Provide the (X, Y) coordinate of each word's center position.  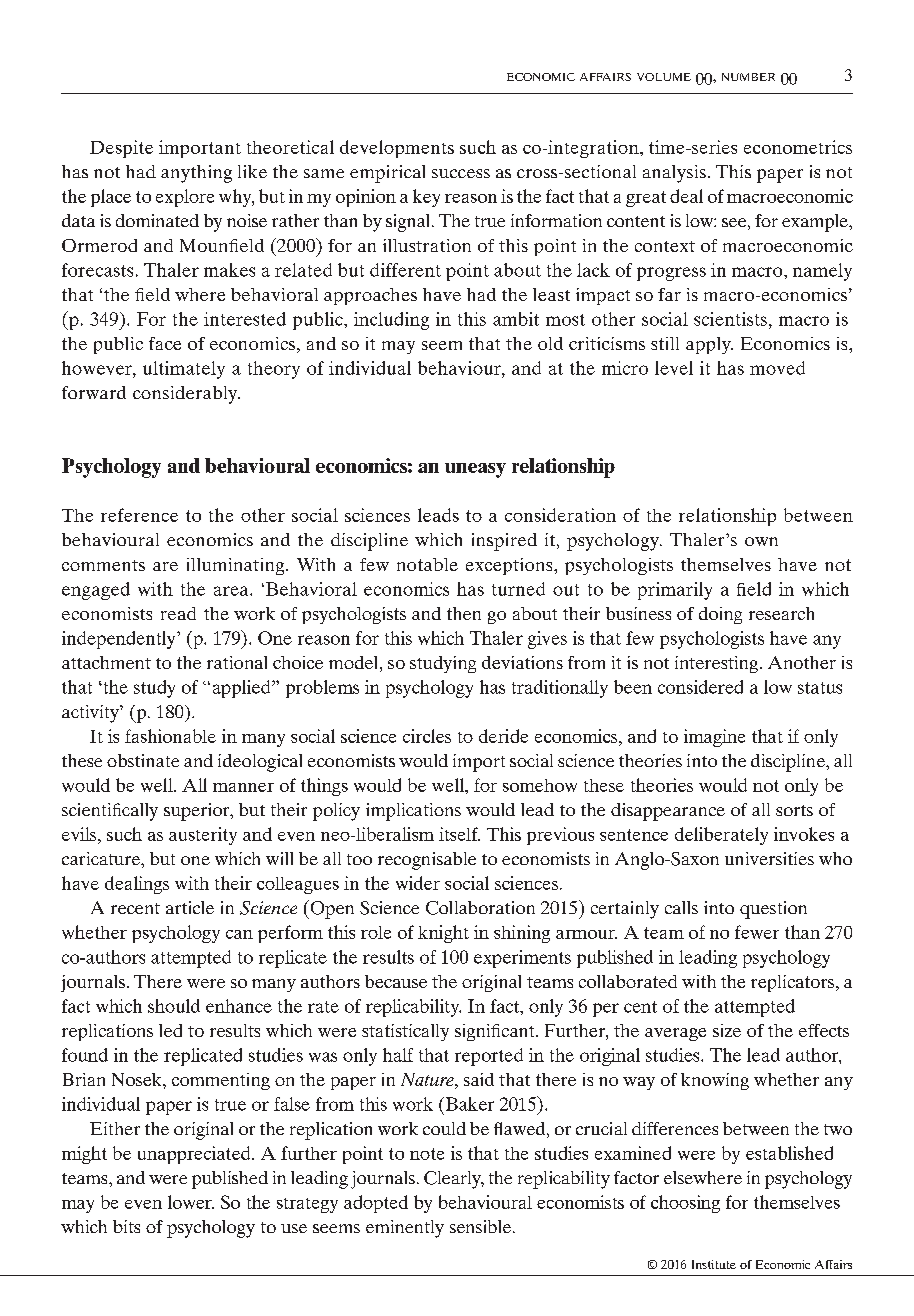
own (761, 541)
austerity (203, 836)
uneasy (475, 470)
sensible (482, 1226)
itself (459, 834)
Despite (121, 149)
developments (397, 149)
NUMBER (748, 77)
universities (769, 858)
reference (139, 515)
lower (191, 1202)
